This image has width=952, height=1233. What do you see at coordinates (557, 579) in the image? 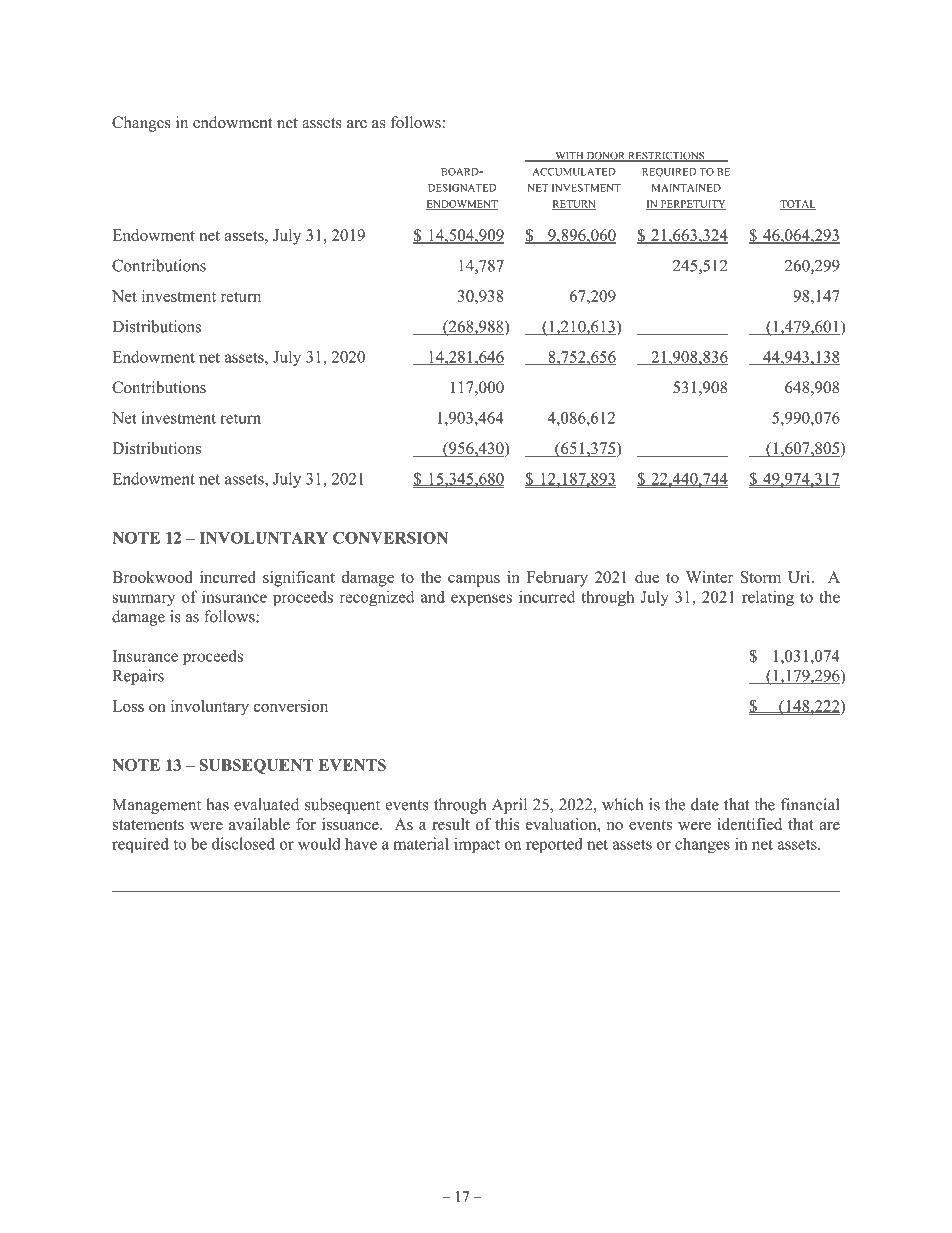
I see `February` at bounding box center [557, 579].
